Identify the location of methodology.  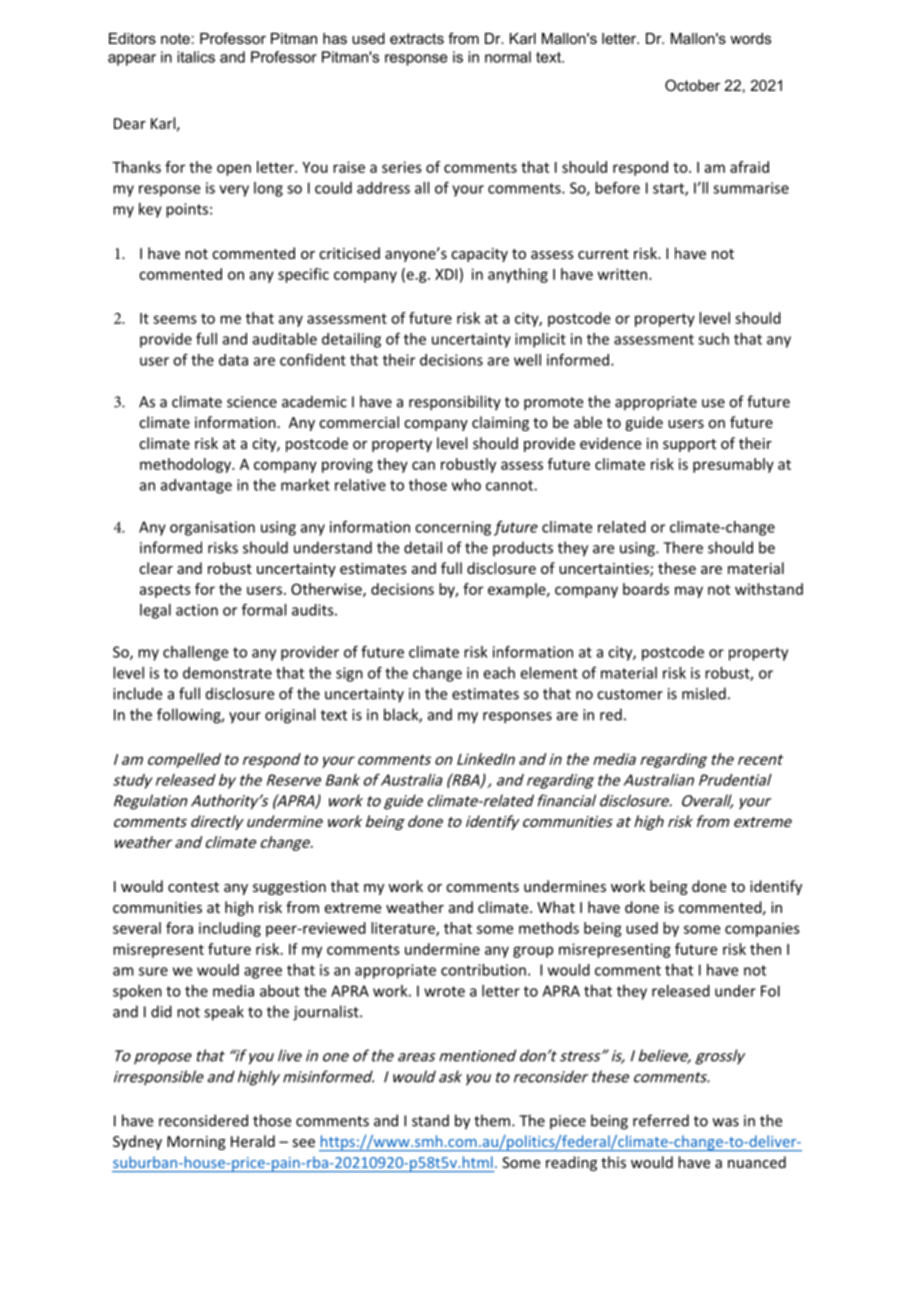
(187, 465).
